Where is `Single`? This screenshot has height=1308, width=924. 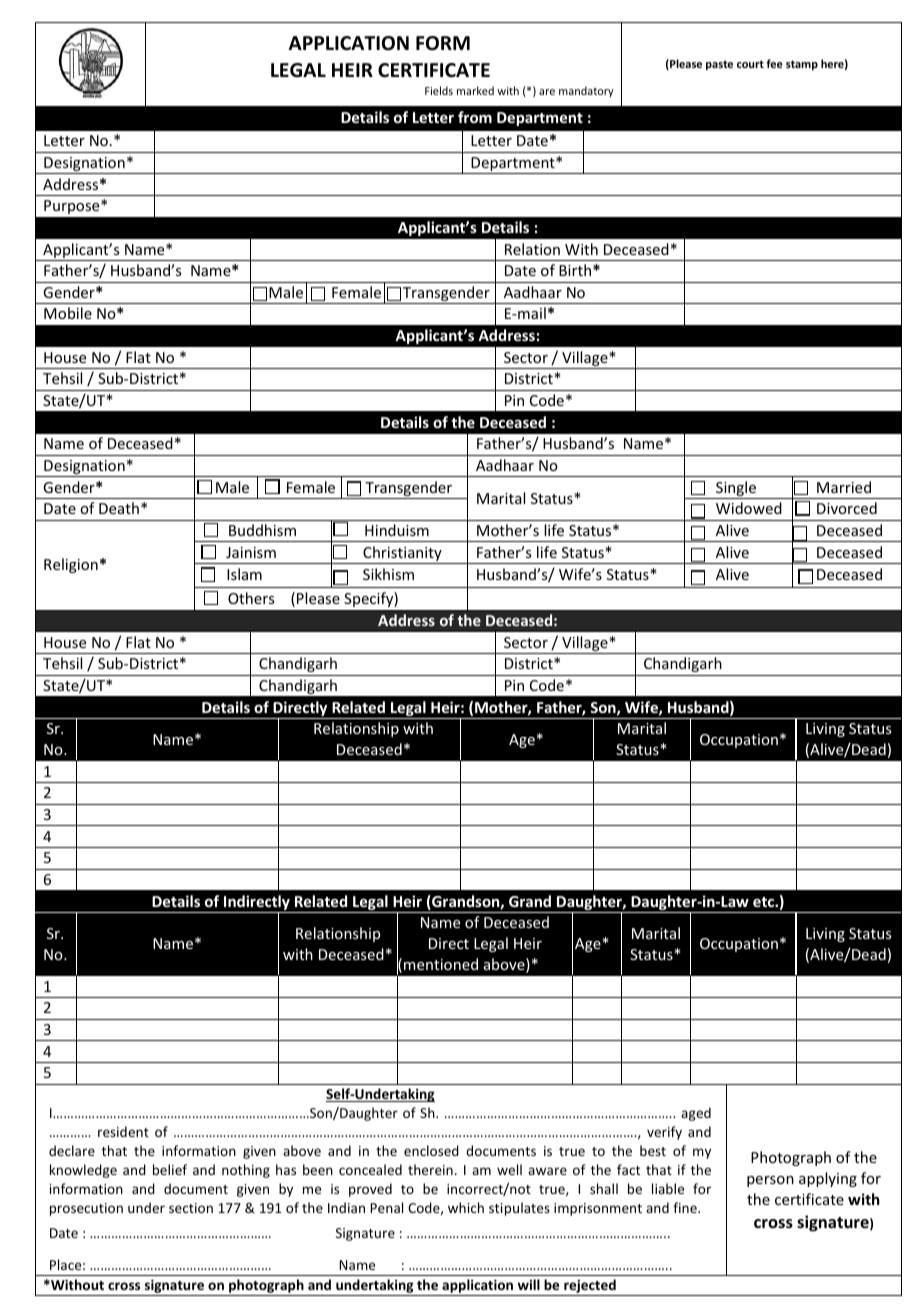
Single is located at coordinates (736, 490).
